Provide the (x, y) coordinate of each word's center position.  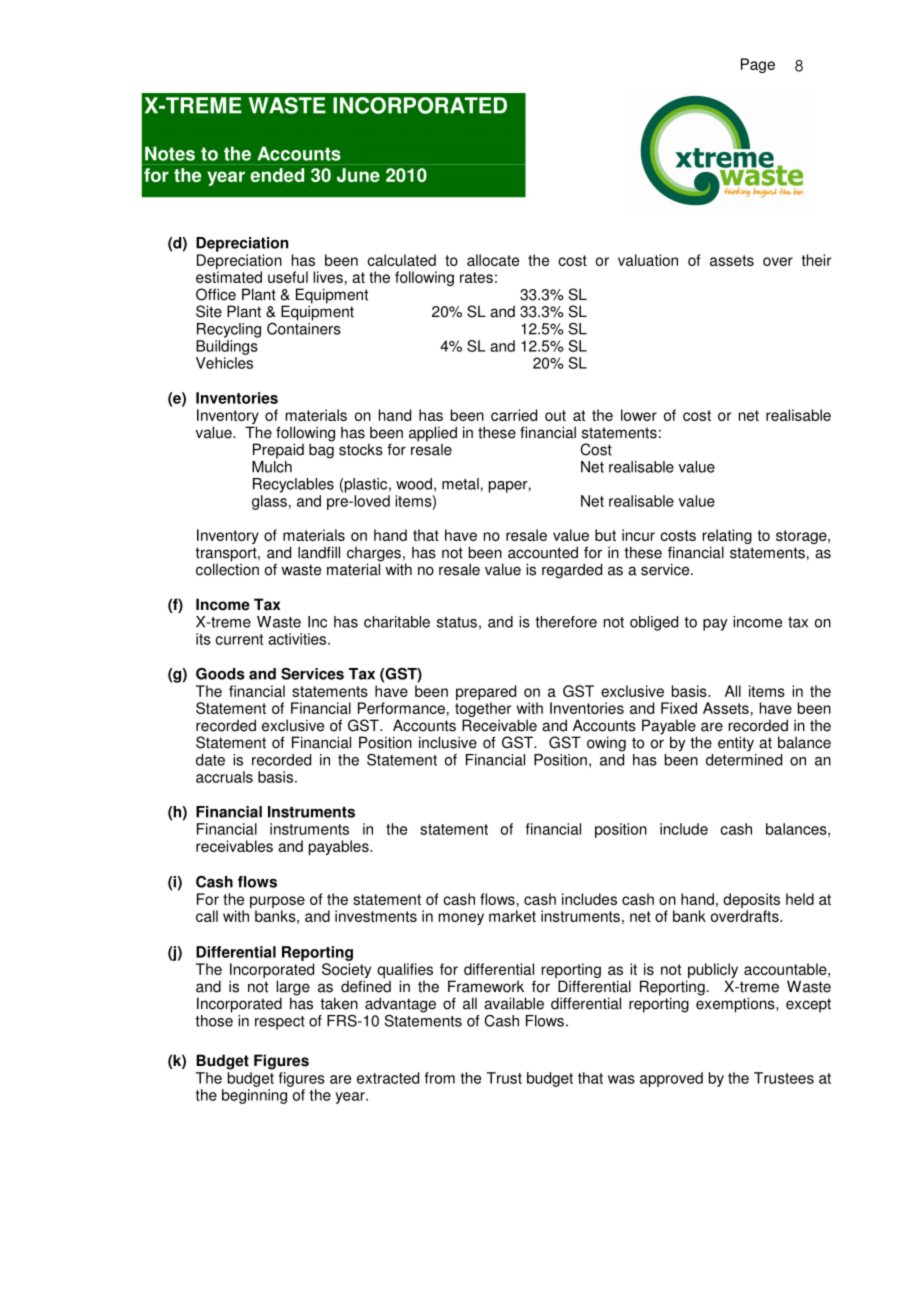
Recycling (229, 330)
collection (227, 568)
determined (744, 758)
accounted (543, 552)
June (358, 175)
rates (476, 277)
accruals (224, 777)
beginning (254, 1096)
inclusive (448, 742)
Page (758, 65)
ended (277, 175)
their (816, 260)
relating (727, 538)
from (440, 1078)
